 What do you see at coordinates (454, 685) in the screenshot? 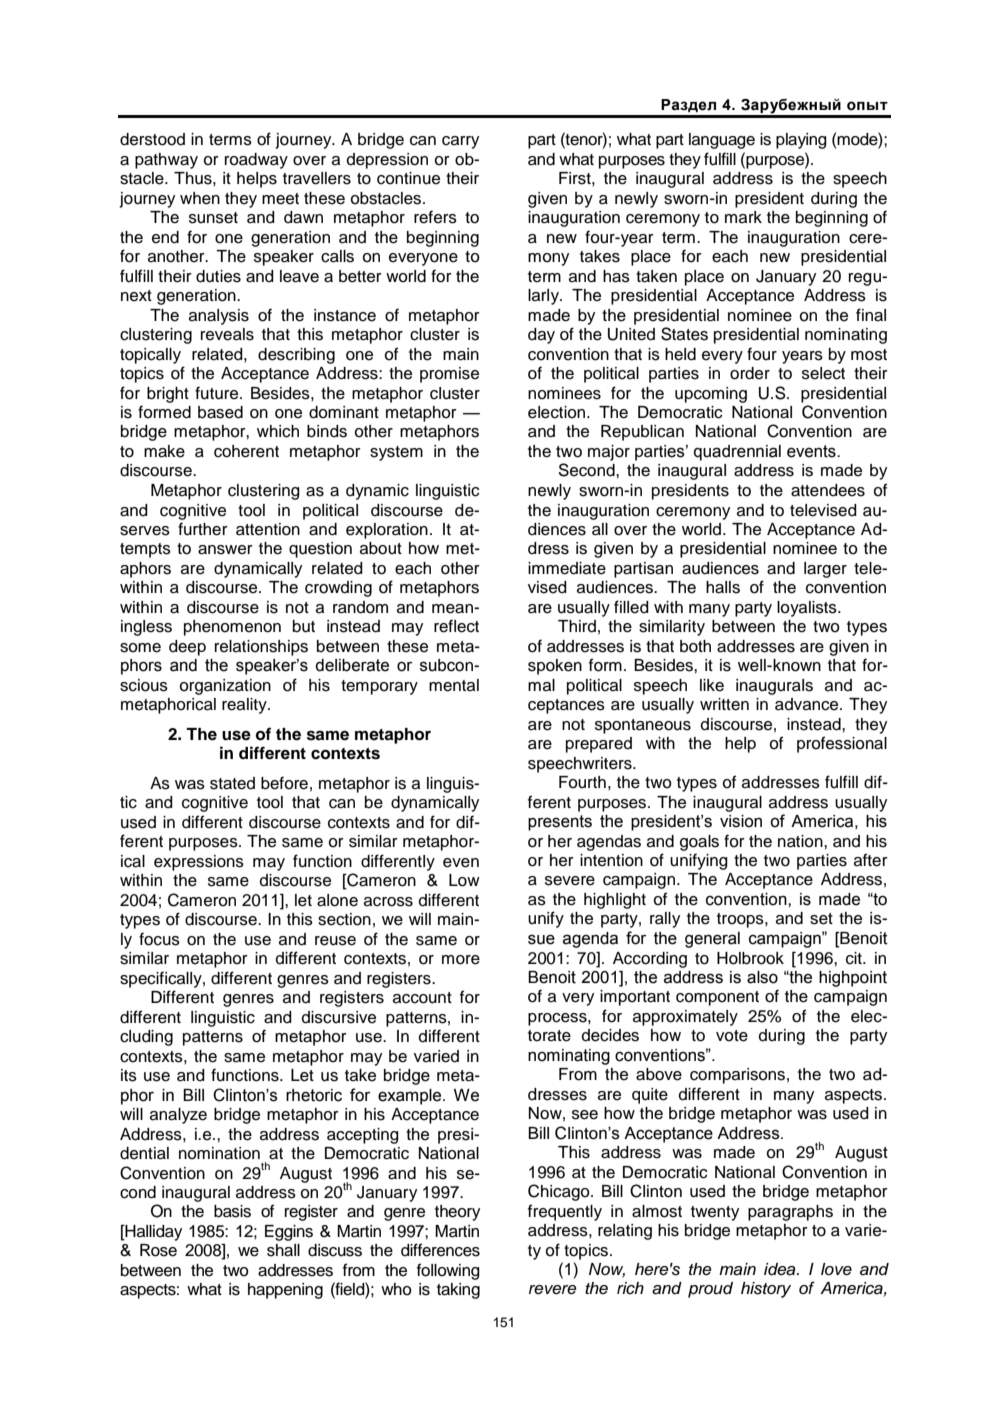
I see `mental` at bounding box center [454, 685].
